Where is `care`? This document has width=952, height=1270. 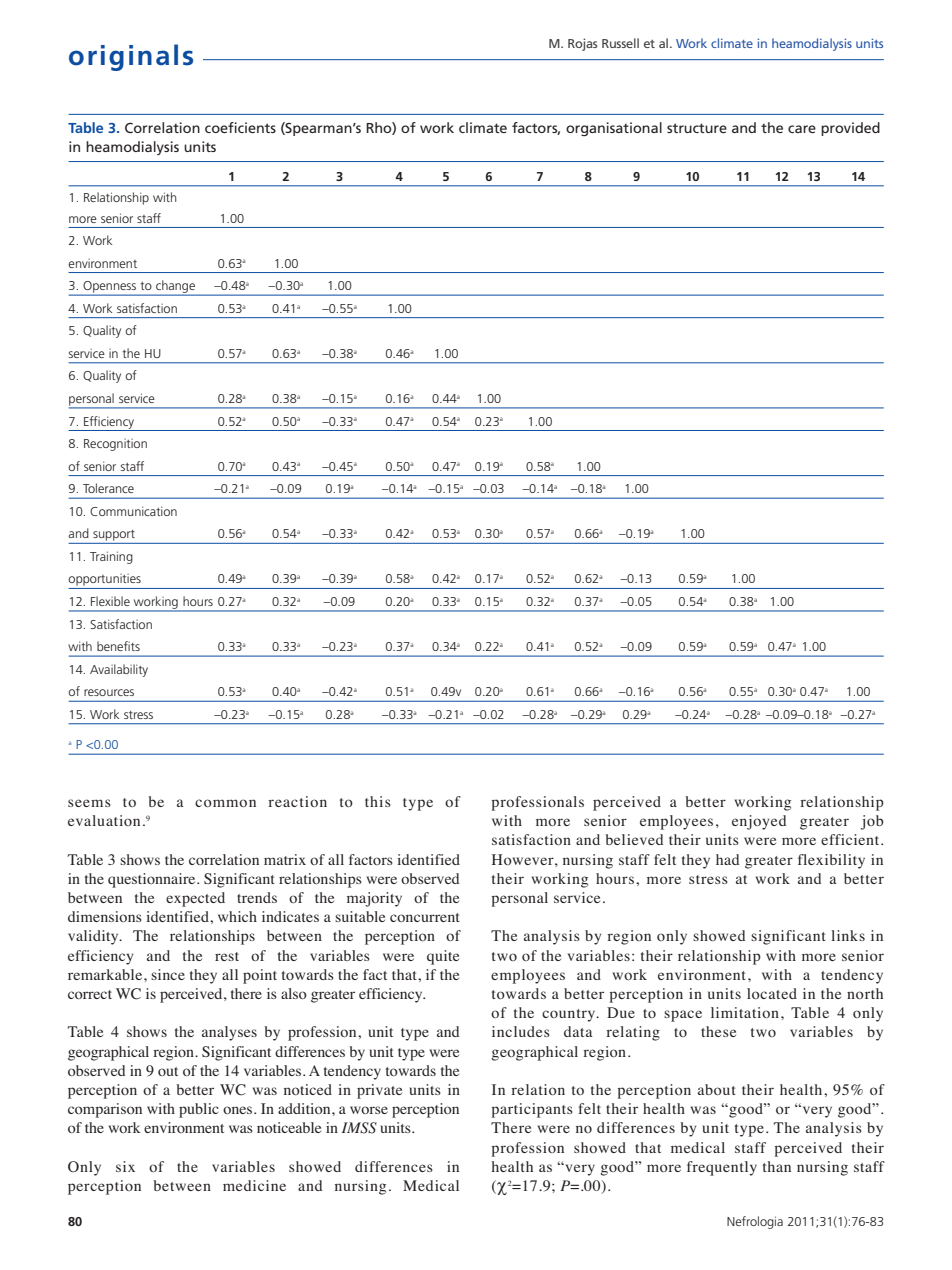
care is located at coordinates (802, 129).
